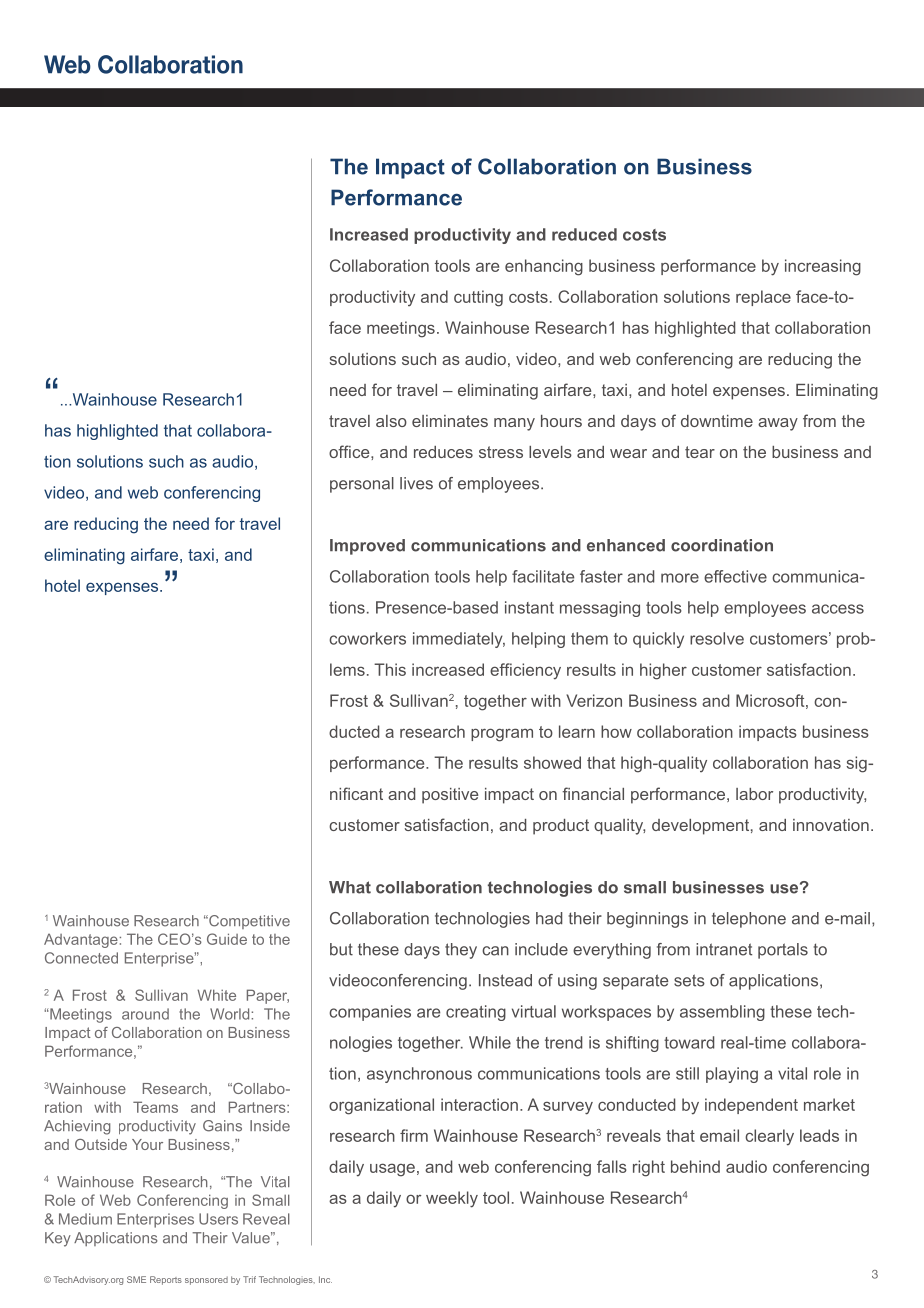 The image size is (924, 1308). I want to click on replace, so click(763, 298).
